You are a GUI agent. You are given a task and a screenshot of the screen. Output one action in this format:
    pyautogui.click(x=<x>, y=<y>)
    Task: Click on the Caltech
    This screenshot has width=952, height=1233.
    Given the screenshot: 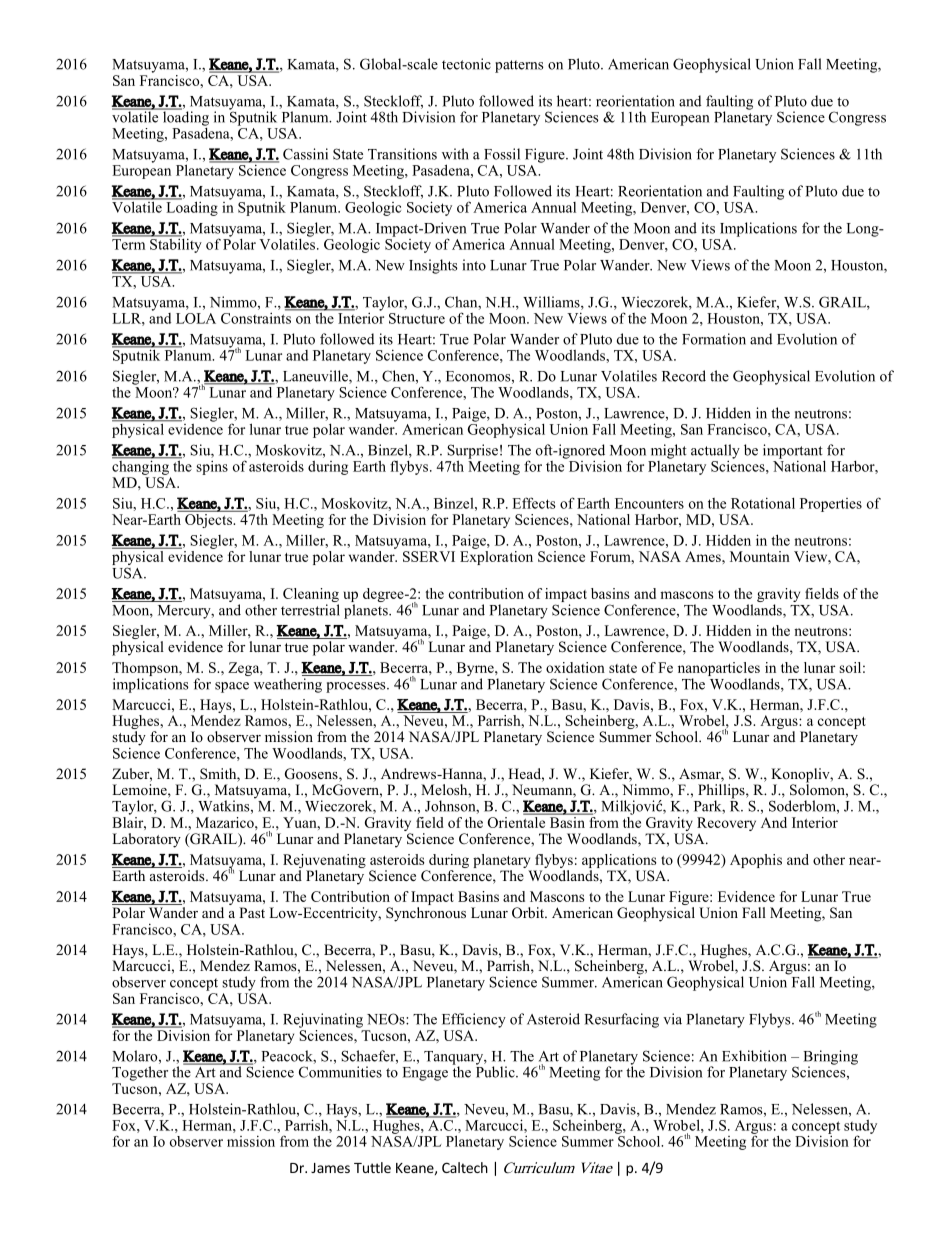 What is the action you would take?
    pyautogui.click(x=465, y=1167)
